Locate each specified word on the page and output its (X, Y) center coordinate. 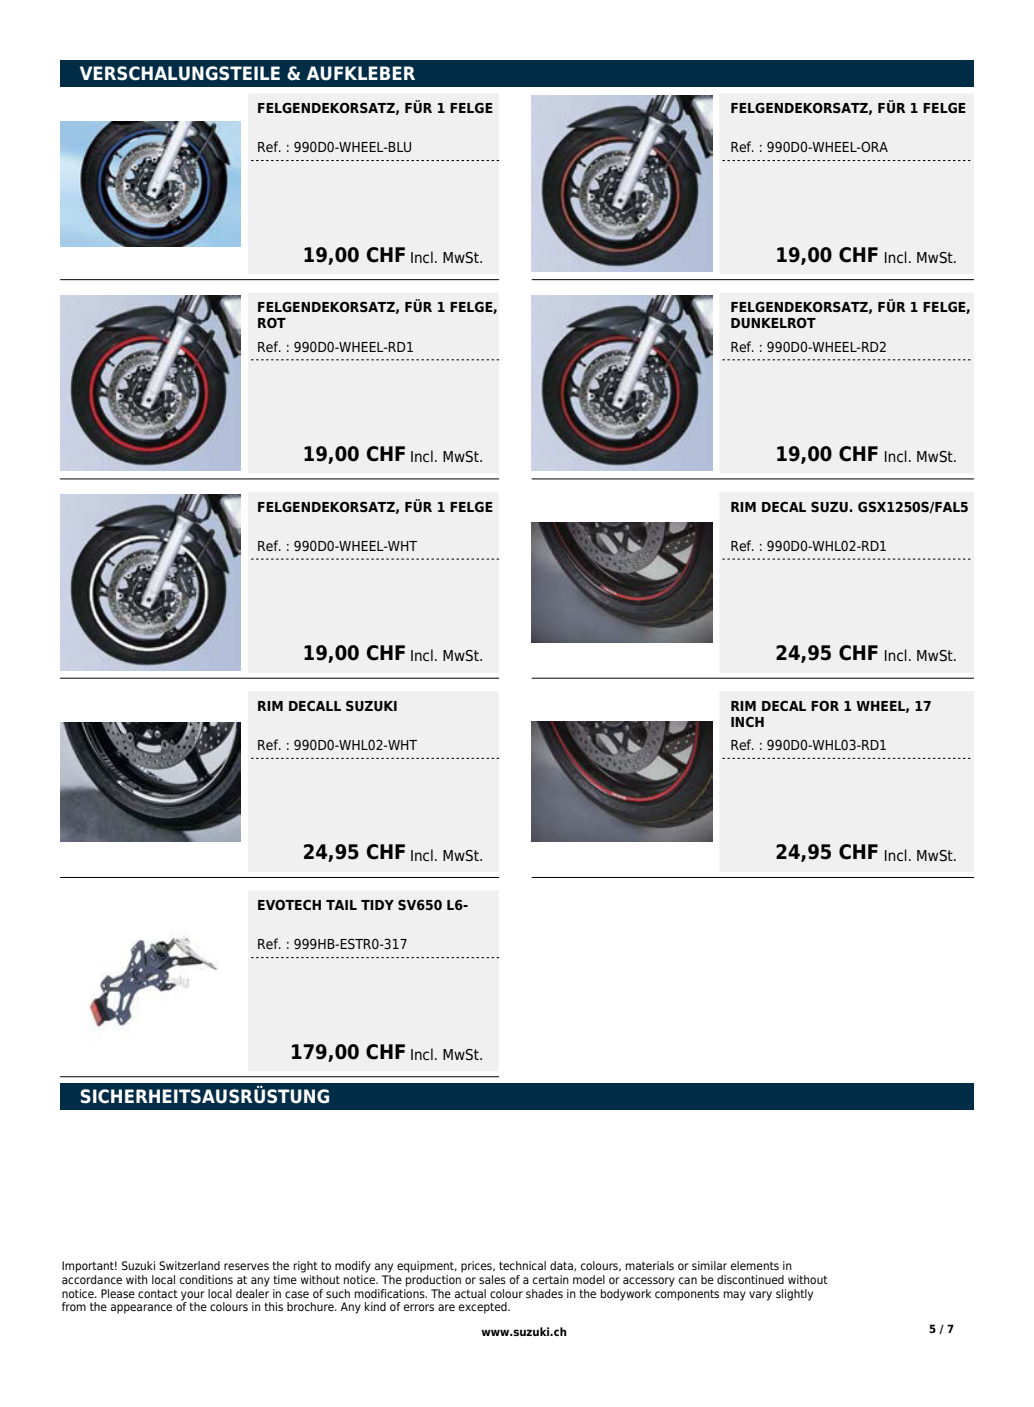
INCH (747, 721)
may (735, 1296)
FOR (825, 705)
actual (470, 1293)
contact (158, 1294)
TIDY (377, 905)
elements (755, 1265)
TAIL (341, 905)
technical (522, 1265)
